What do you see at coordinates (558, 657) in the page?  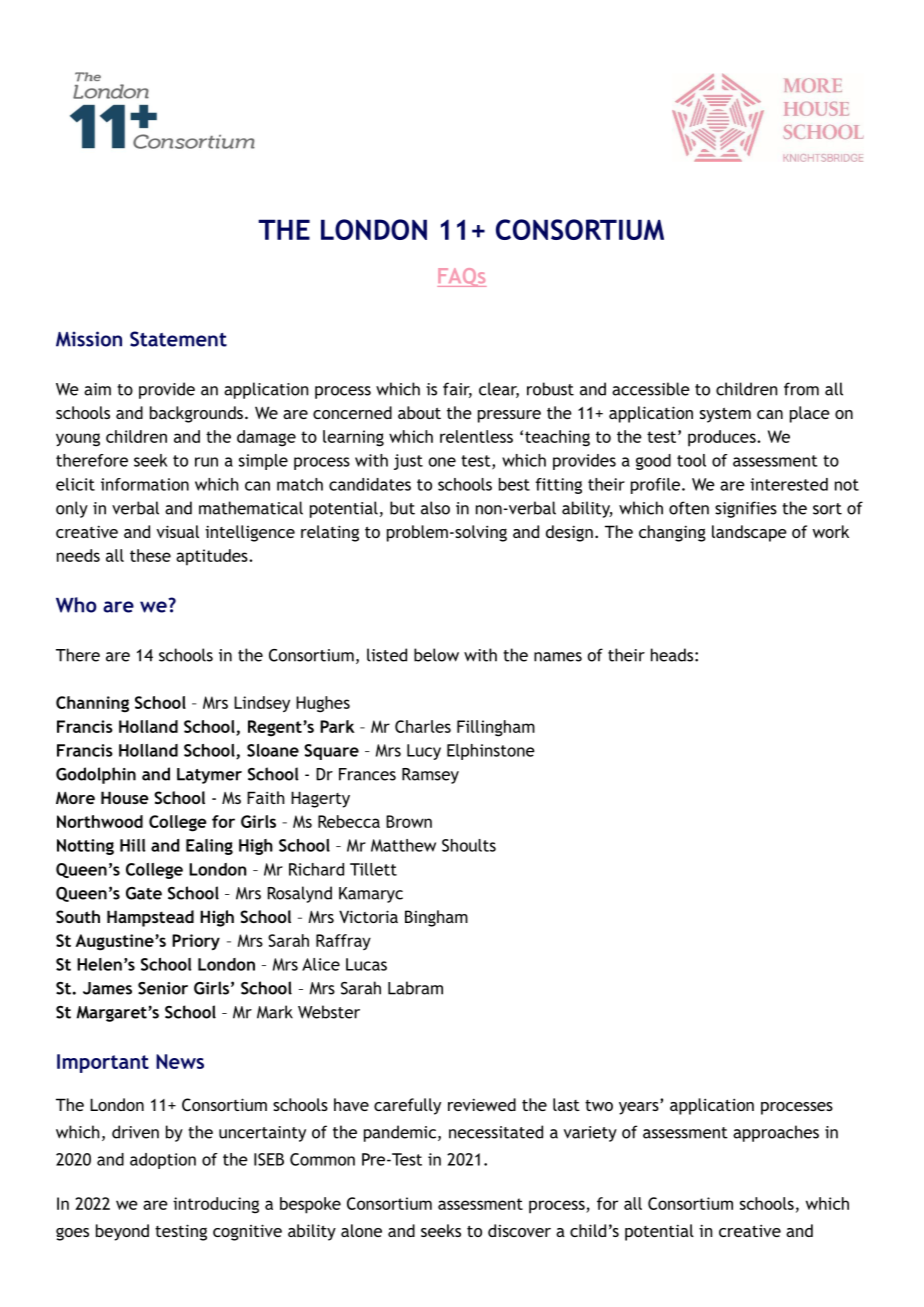 I see `names` at bounding box center [558, 657].
